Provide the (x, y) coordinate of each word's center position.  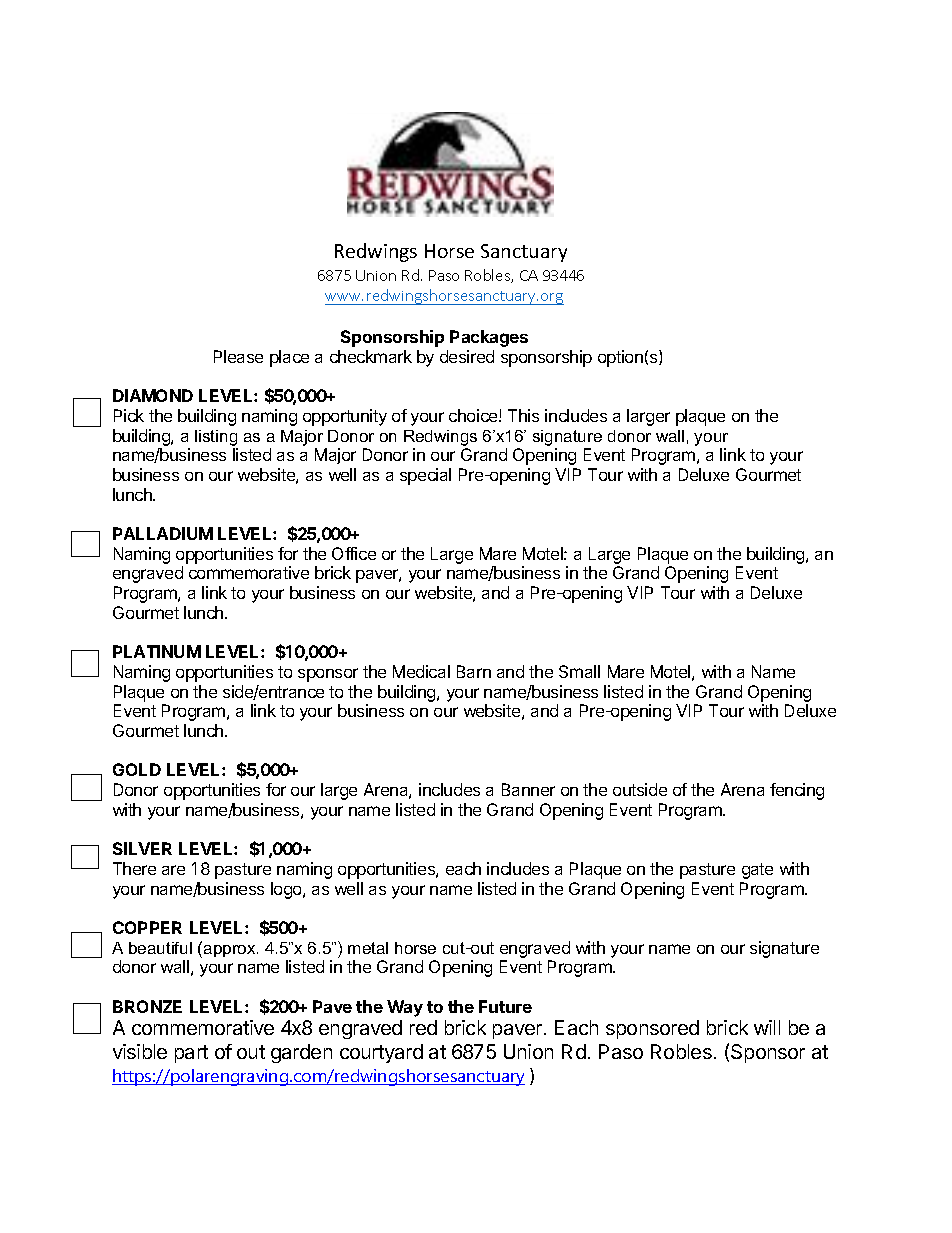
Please (238, 356)
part (191, 1054)
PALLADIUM (163, 533)
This (523, 415)
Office (354, 553)
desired (467, 356)
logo (287, 890)
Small (579, 671)
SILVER (142, 848)
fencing (797, 791)
